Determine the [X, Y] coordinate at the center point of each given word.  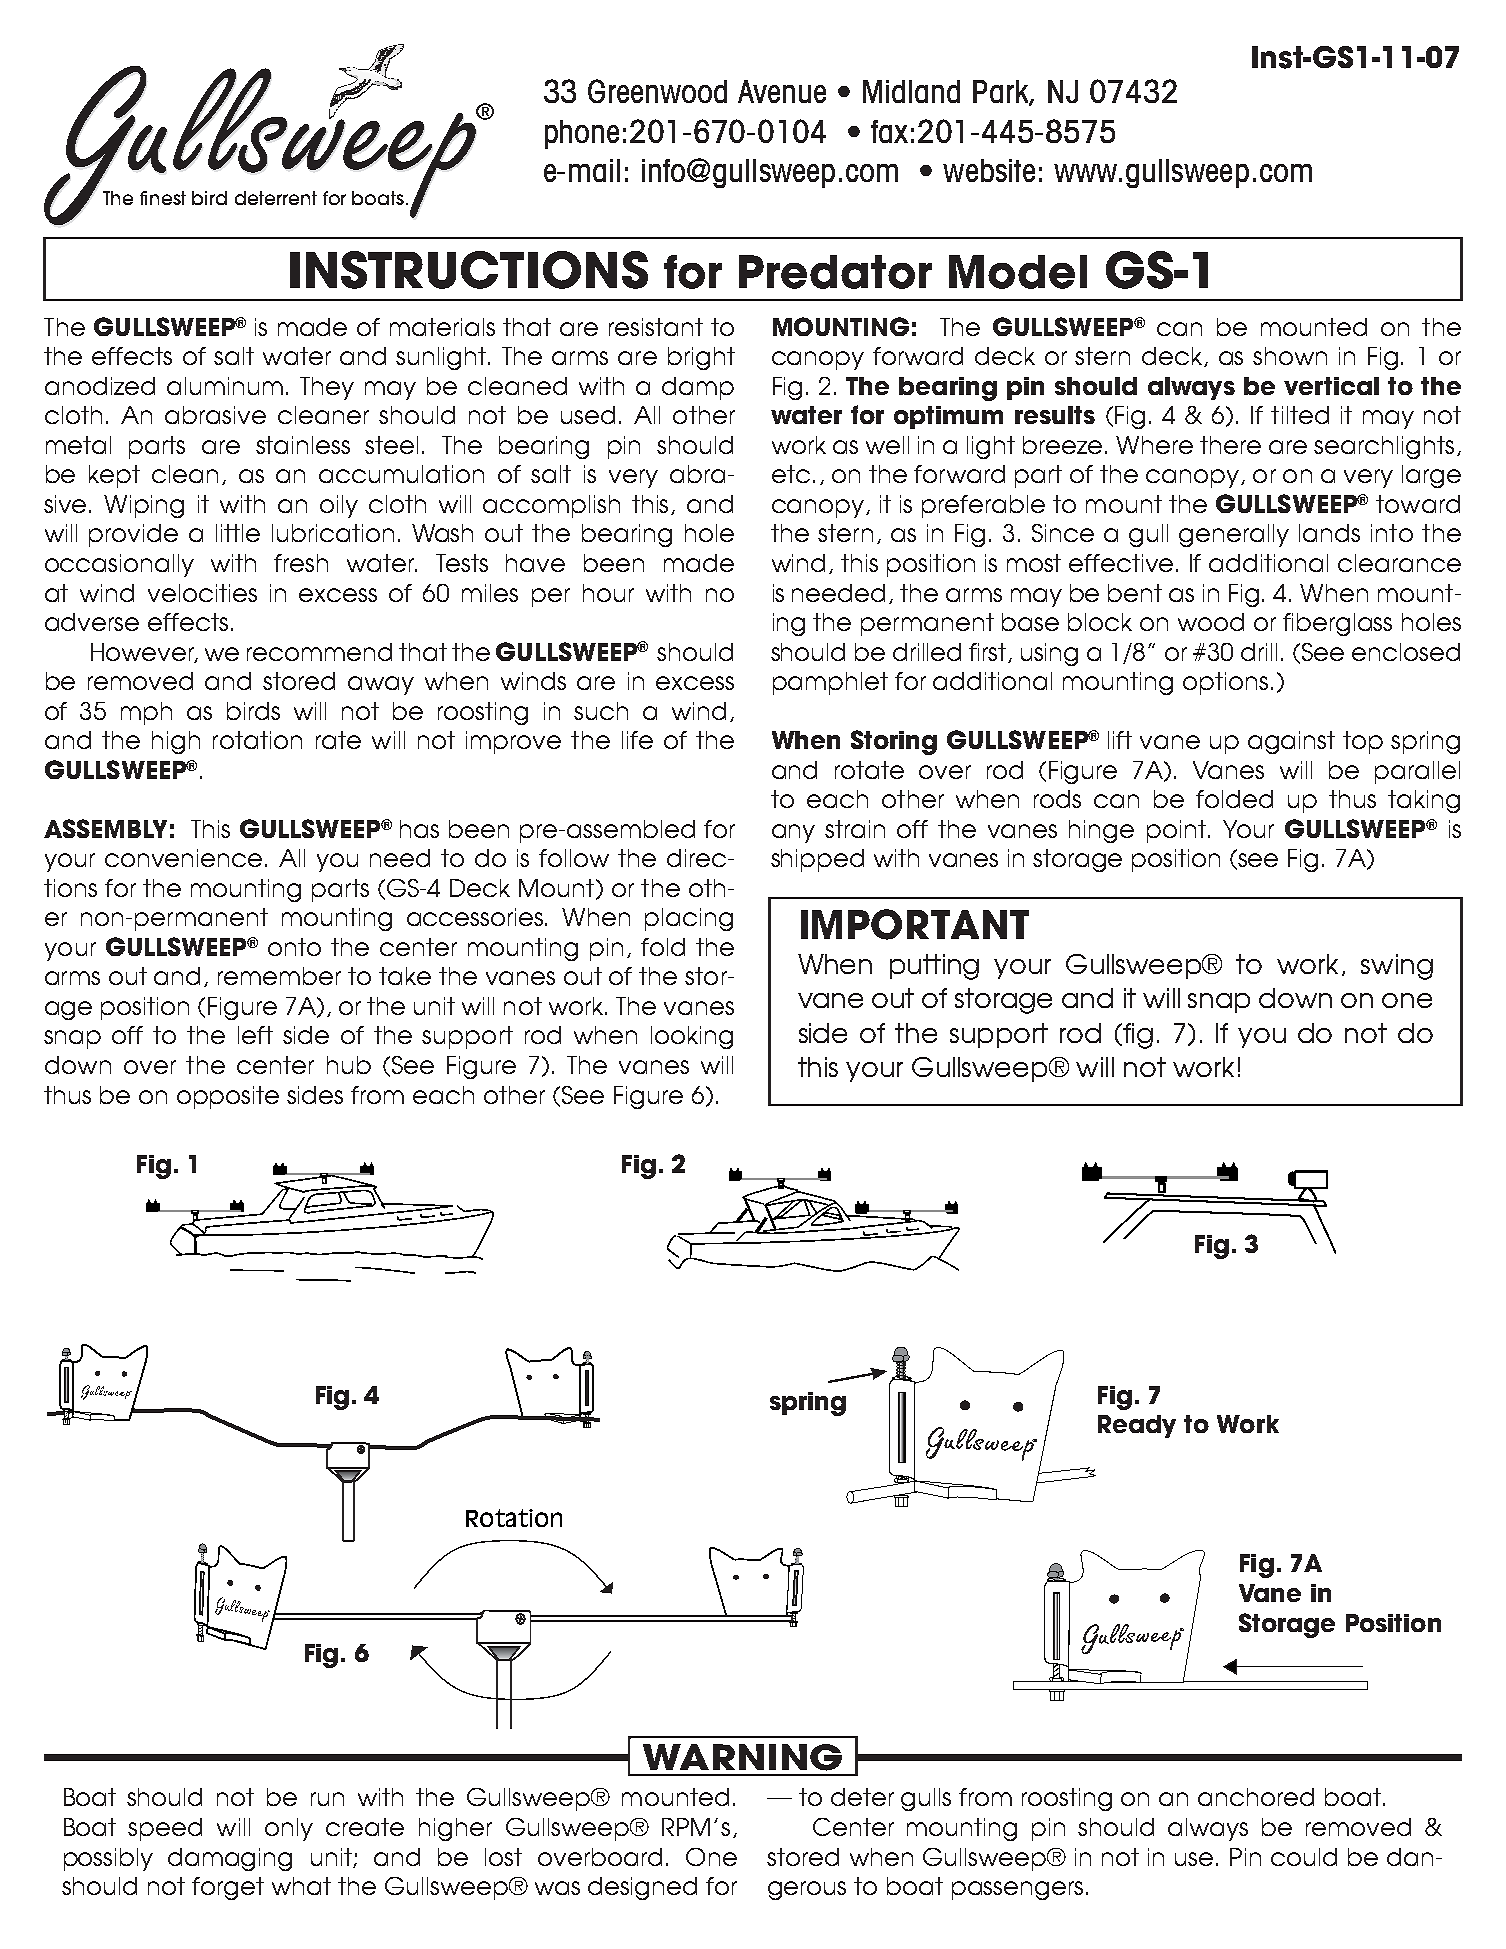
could [1304, 1857]
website [989, 170]
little [238, 533]
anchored [1256, 1797]
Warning [742, 1757]
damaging [230, 1859]
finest [163, 198]
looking [692, 1037]
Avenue [782, 91]
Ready [1137, 1426]
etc [791, 474]
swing [1397, 967]
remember [279, 976]
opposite [228, 1097]
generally [1234, 535]
